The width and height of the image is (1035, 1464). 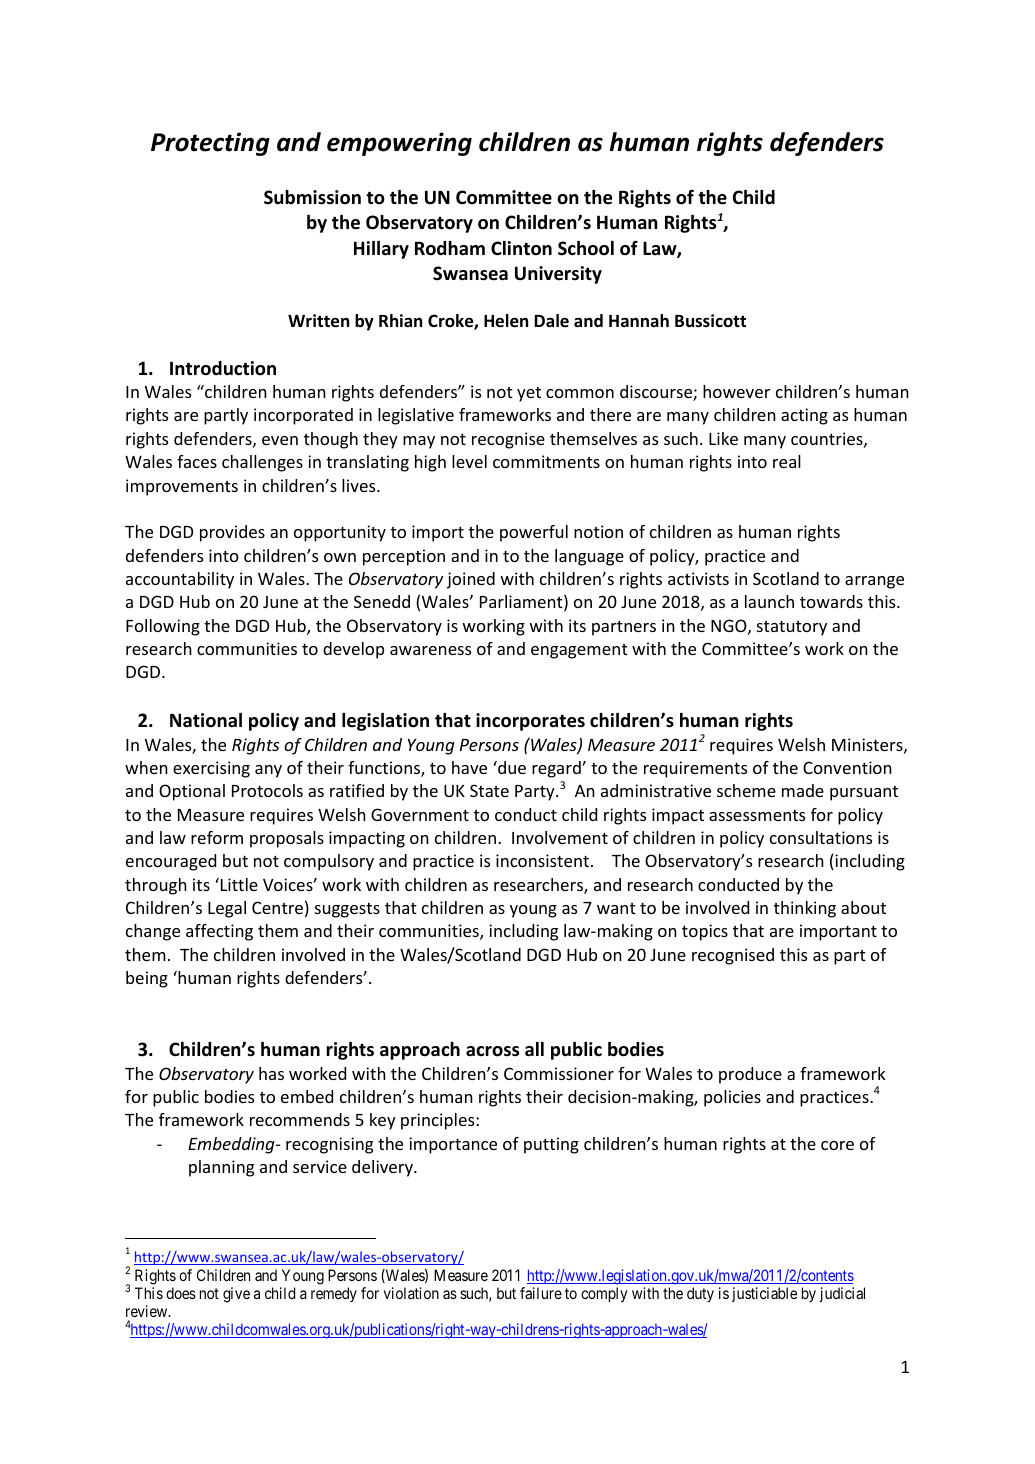 What do you see at coordinates (586, 248) in the image?
I see `School` at bounding box center [586, 248].
